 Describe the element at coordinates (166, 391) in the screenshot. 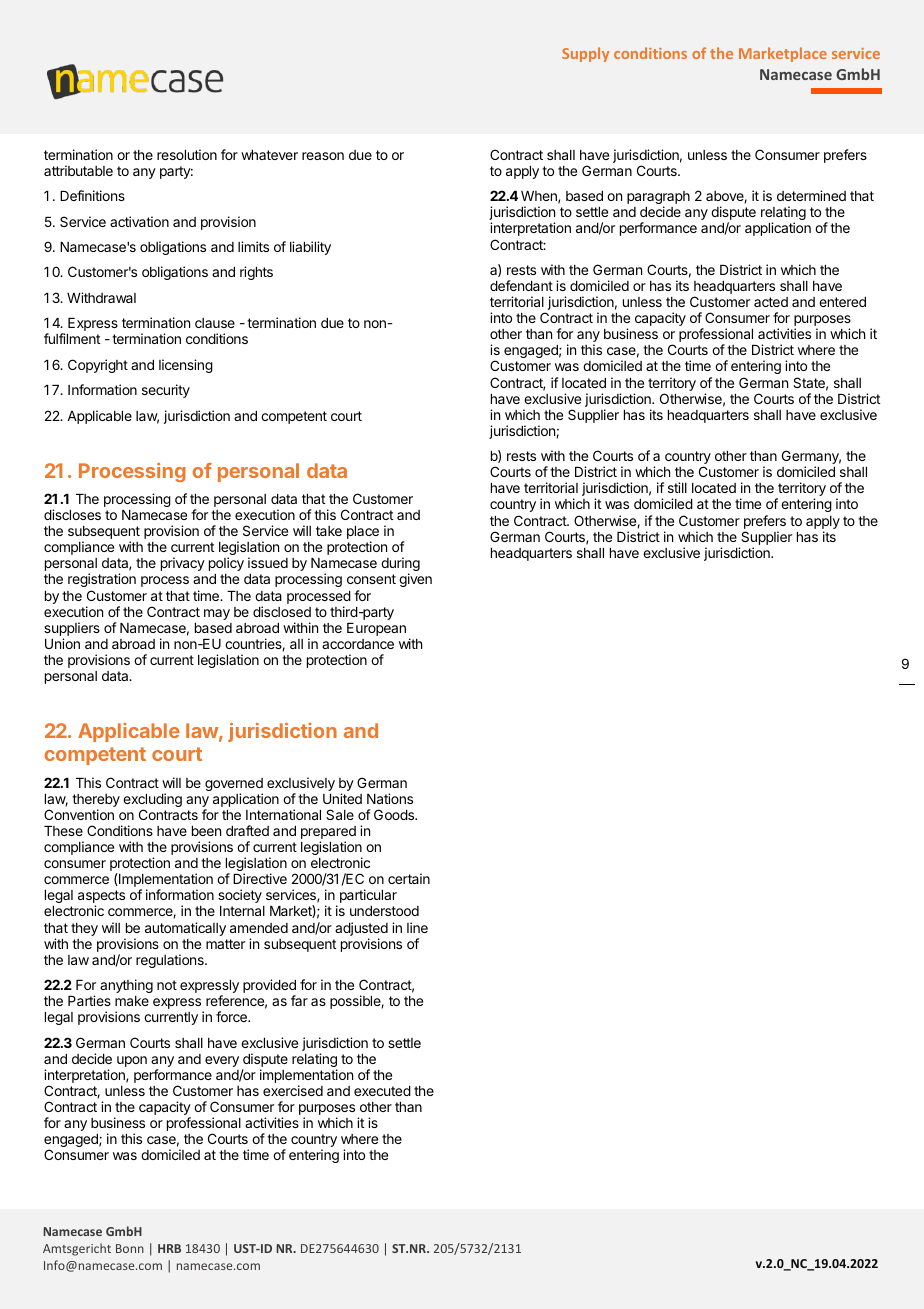

I see `security` at that location.
